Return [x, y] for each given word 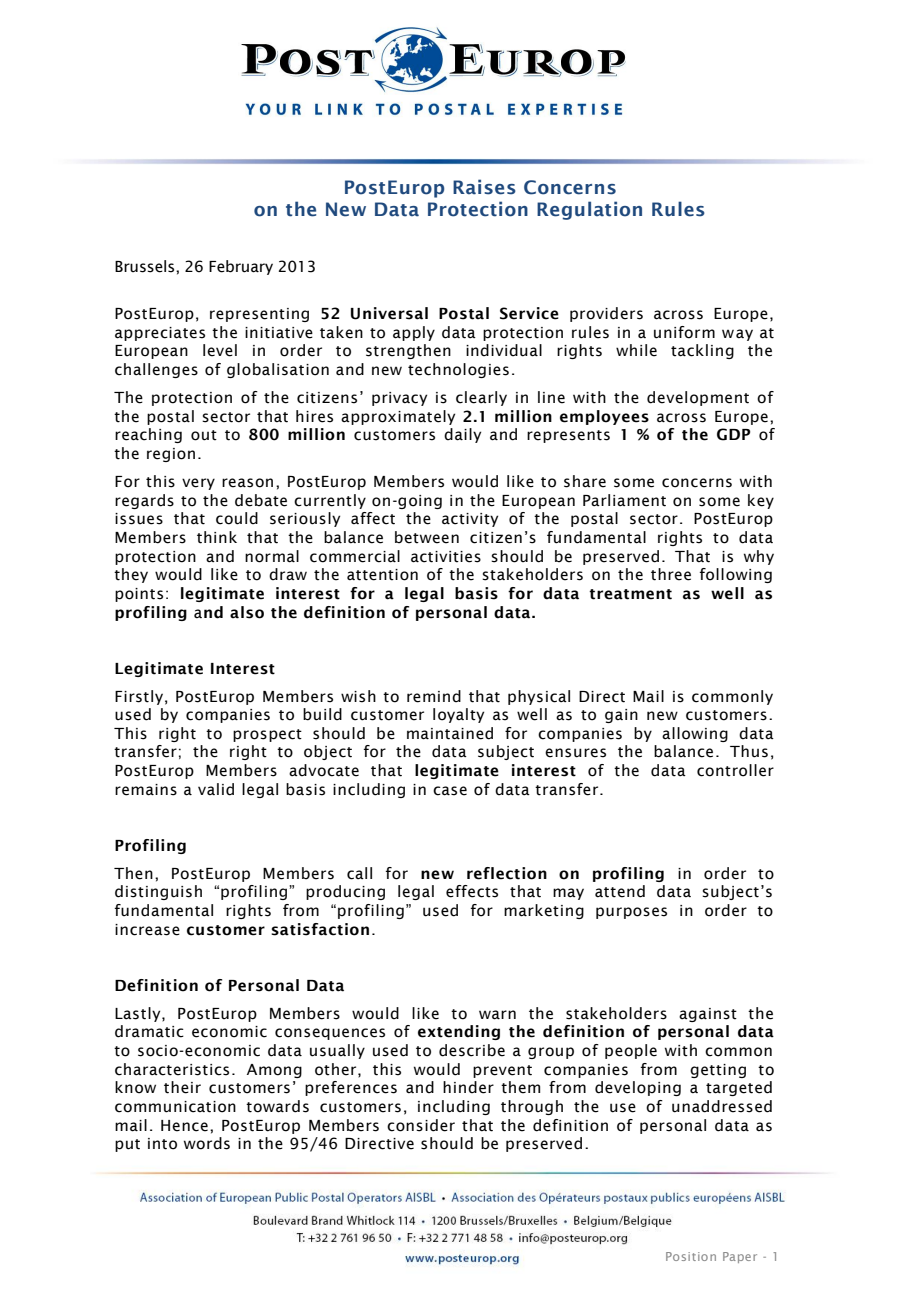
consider [421, 1125]
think [217, 537]
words [207, 1143]
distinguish [158, 892]
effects [472, 891]
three [671, 574]
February [241, 267]
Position [691, 1256]
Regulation [589, 210]
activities [446, 557]
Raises [484, 187]
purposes [631, 913]
